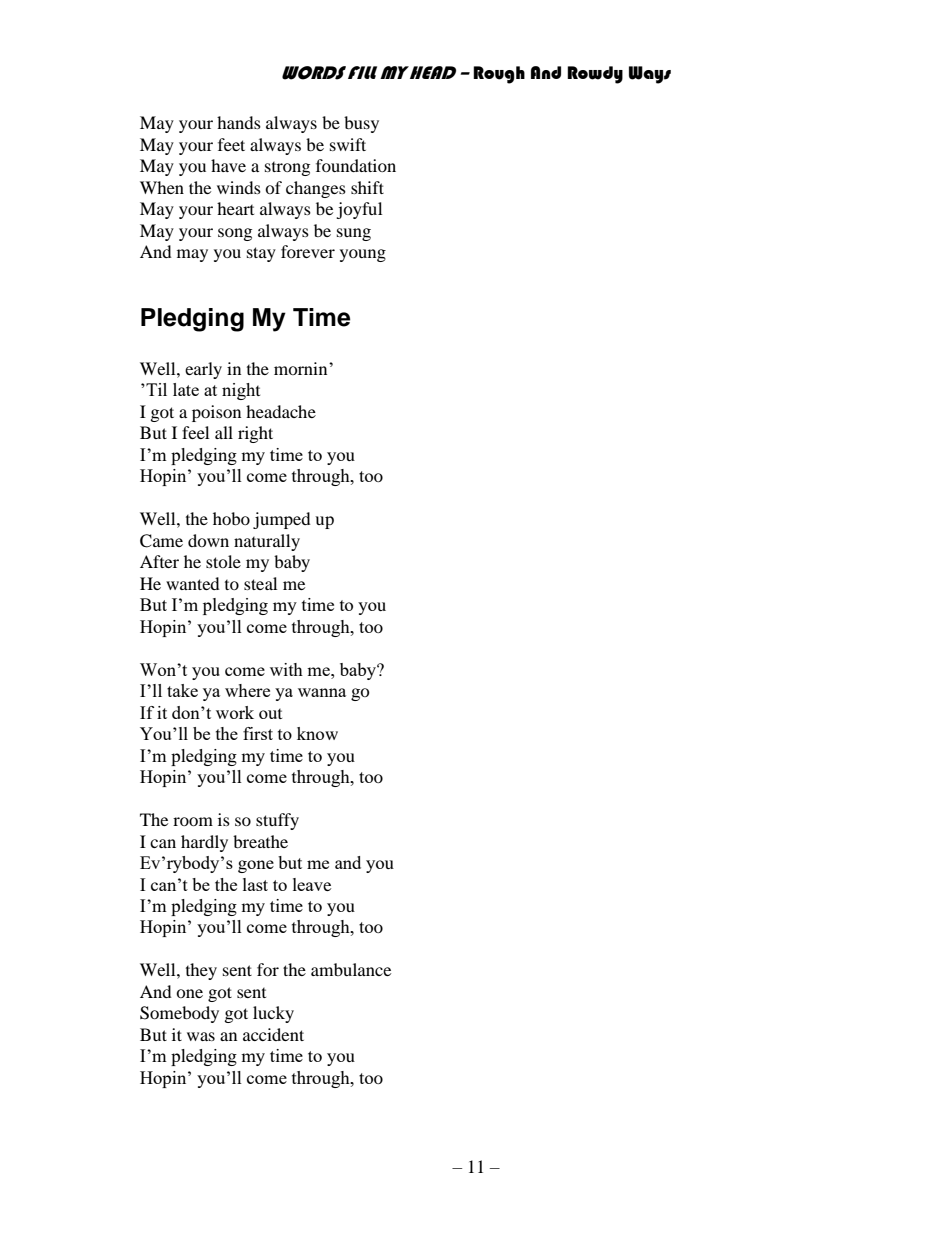  Describe the element at coordinates (354, 234) in the document. I see `sung` at that location.
